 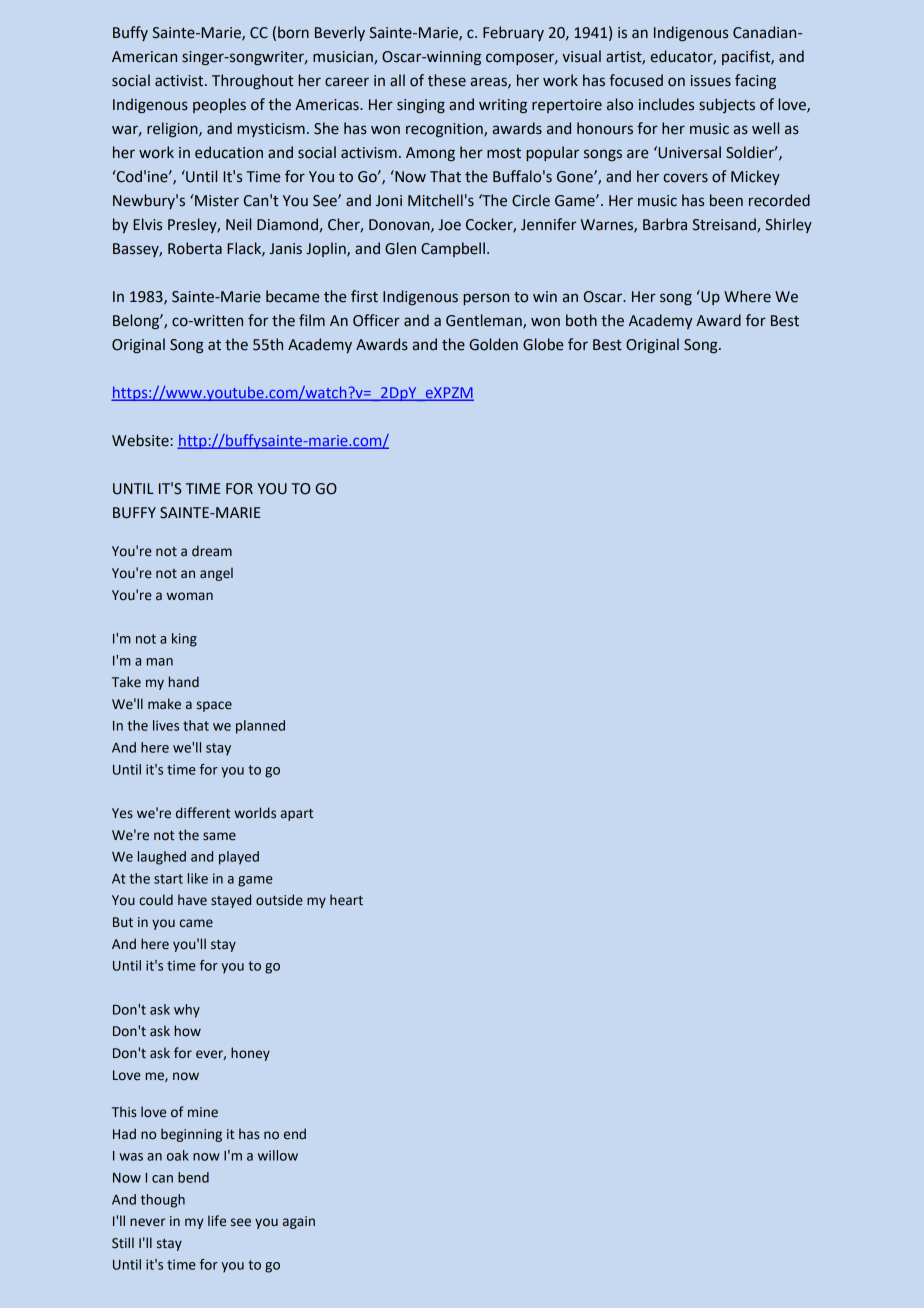 I want to click on planned, so click(x=260, y=727).
